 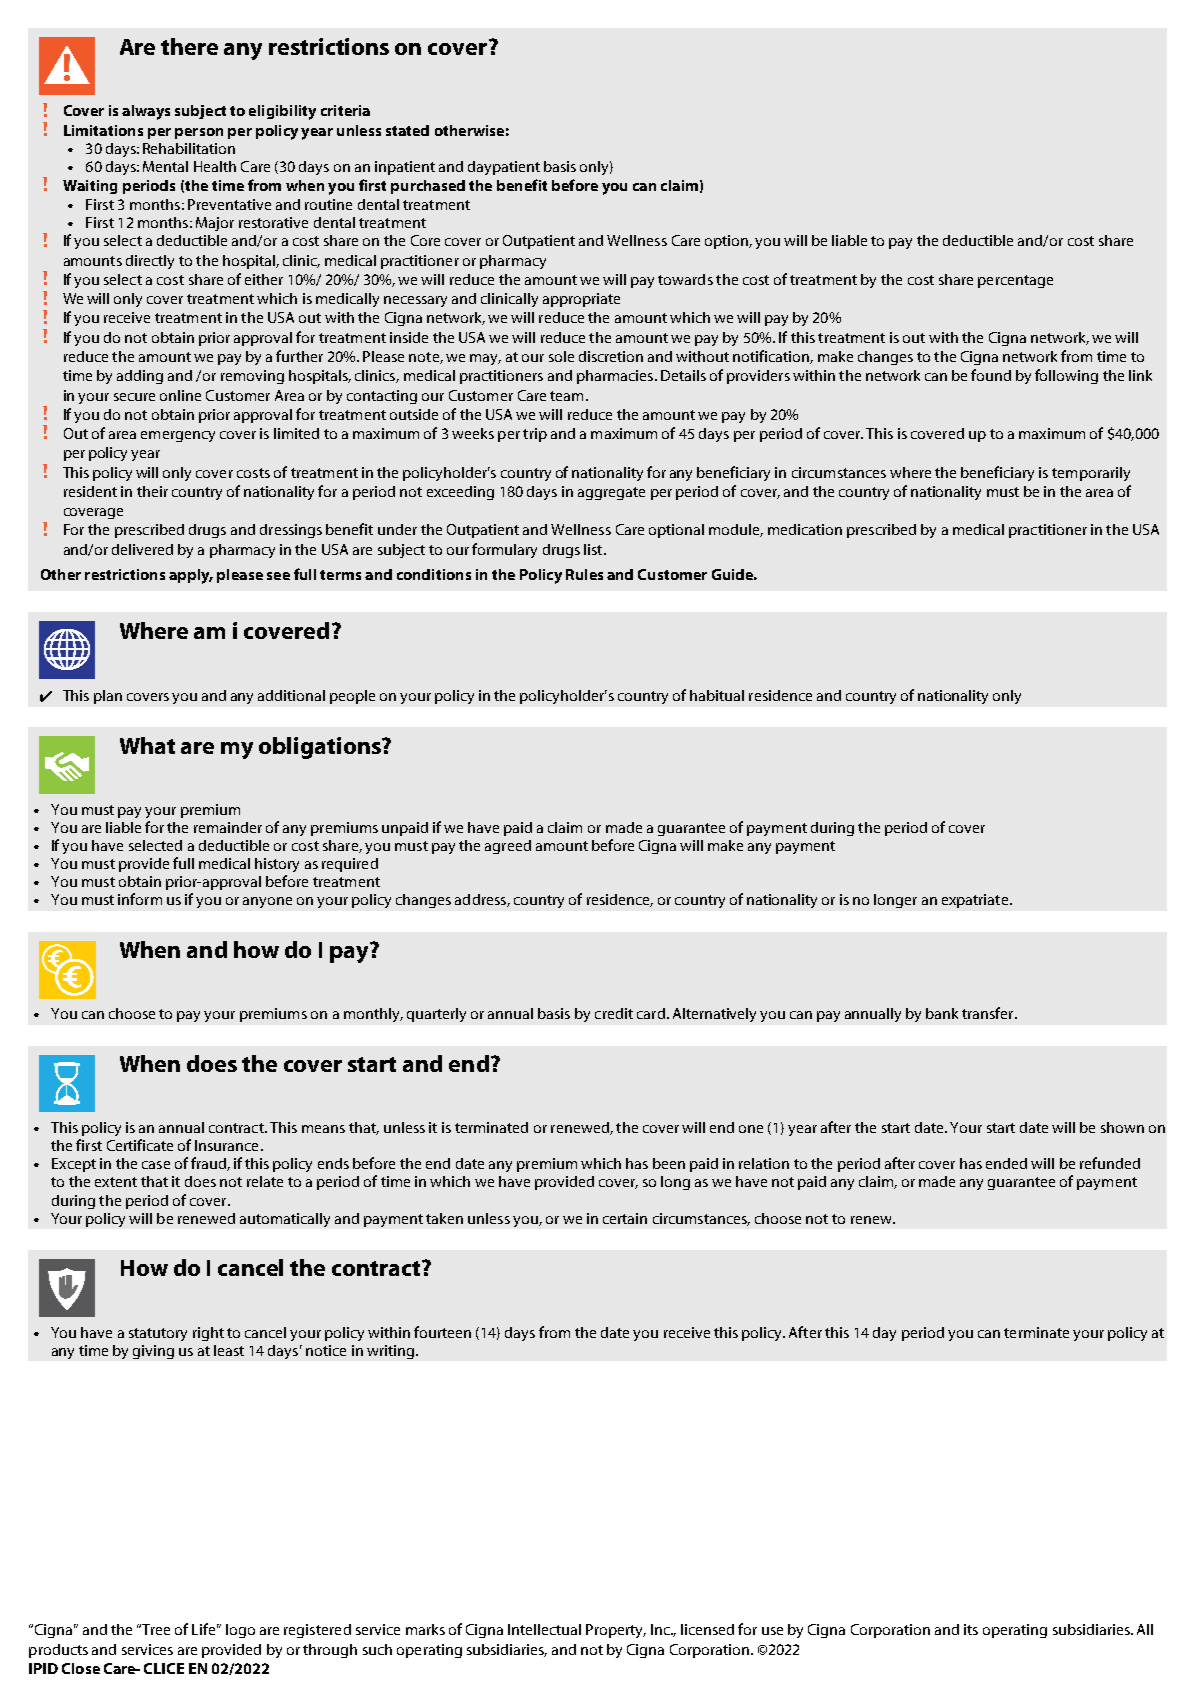 I want to click on stated, so click(x=407, y=130).
